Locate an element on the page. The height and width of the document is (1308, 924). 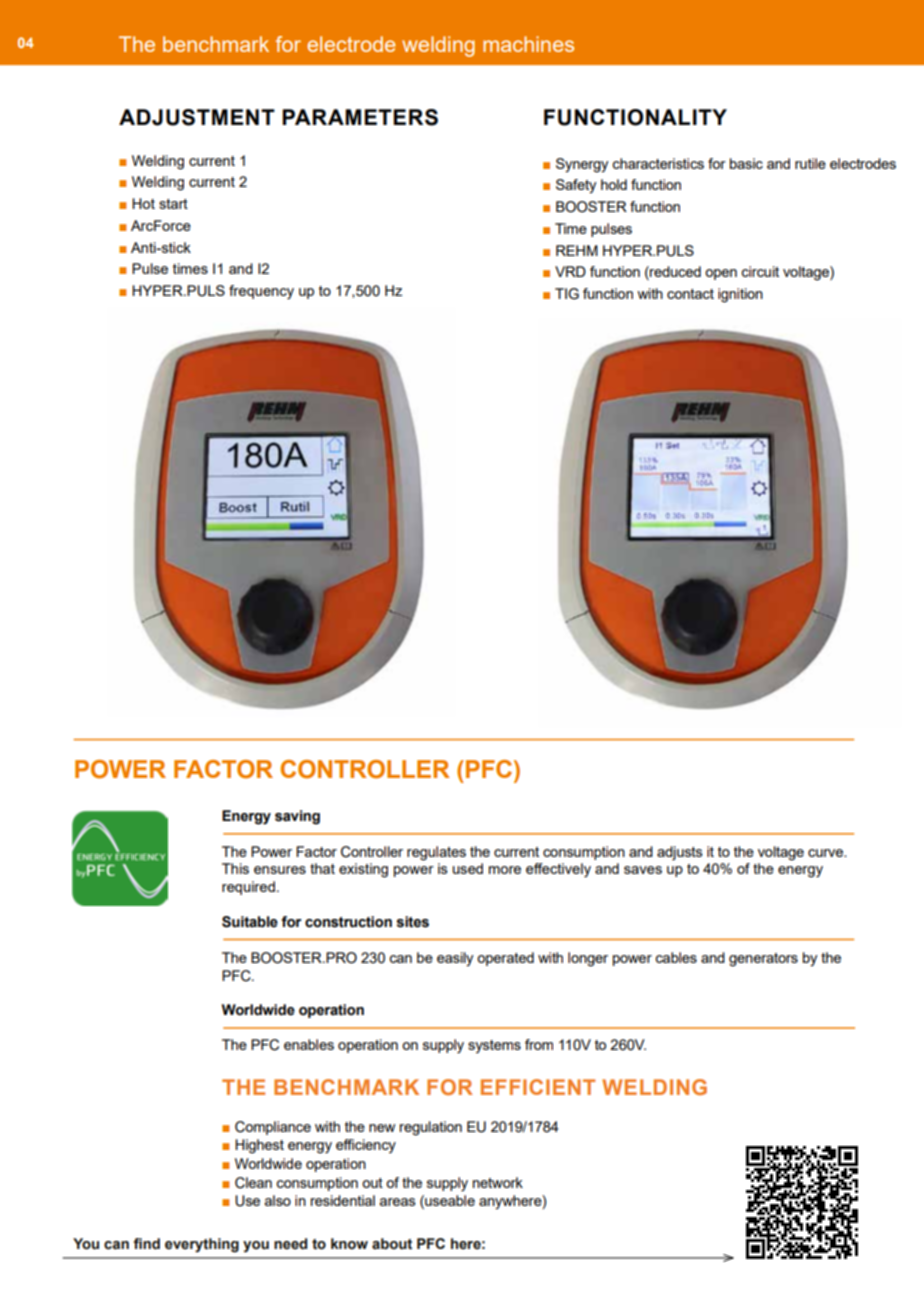
network is located at coordinates (498, 1182).
